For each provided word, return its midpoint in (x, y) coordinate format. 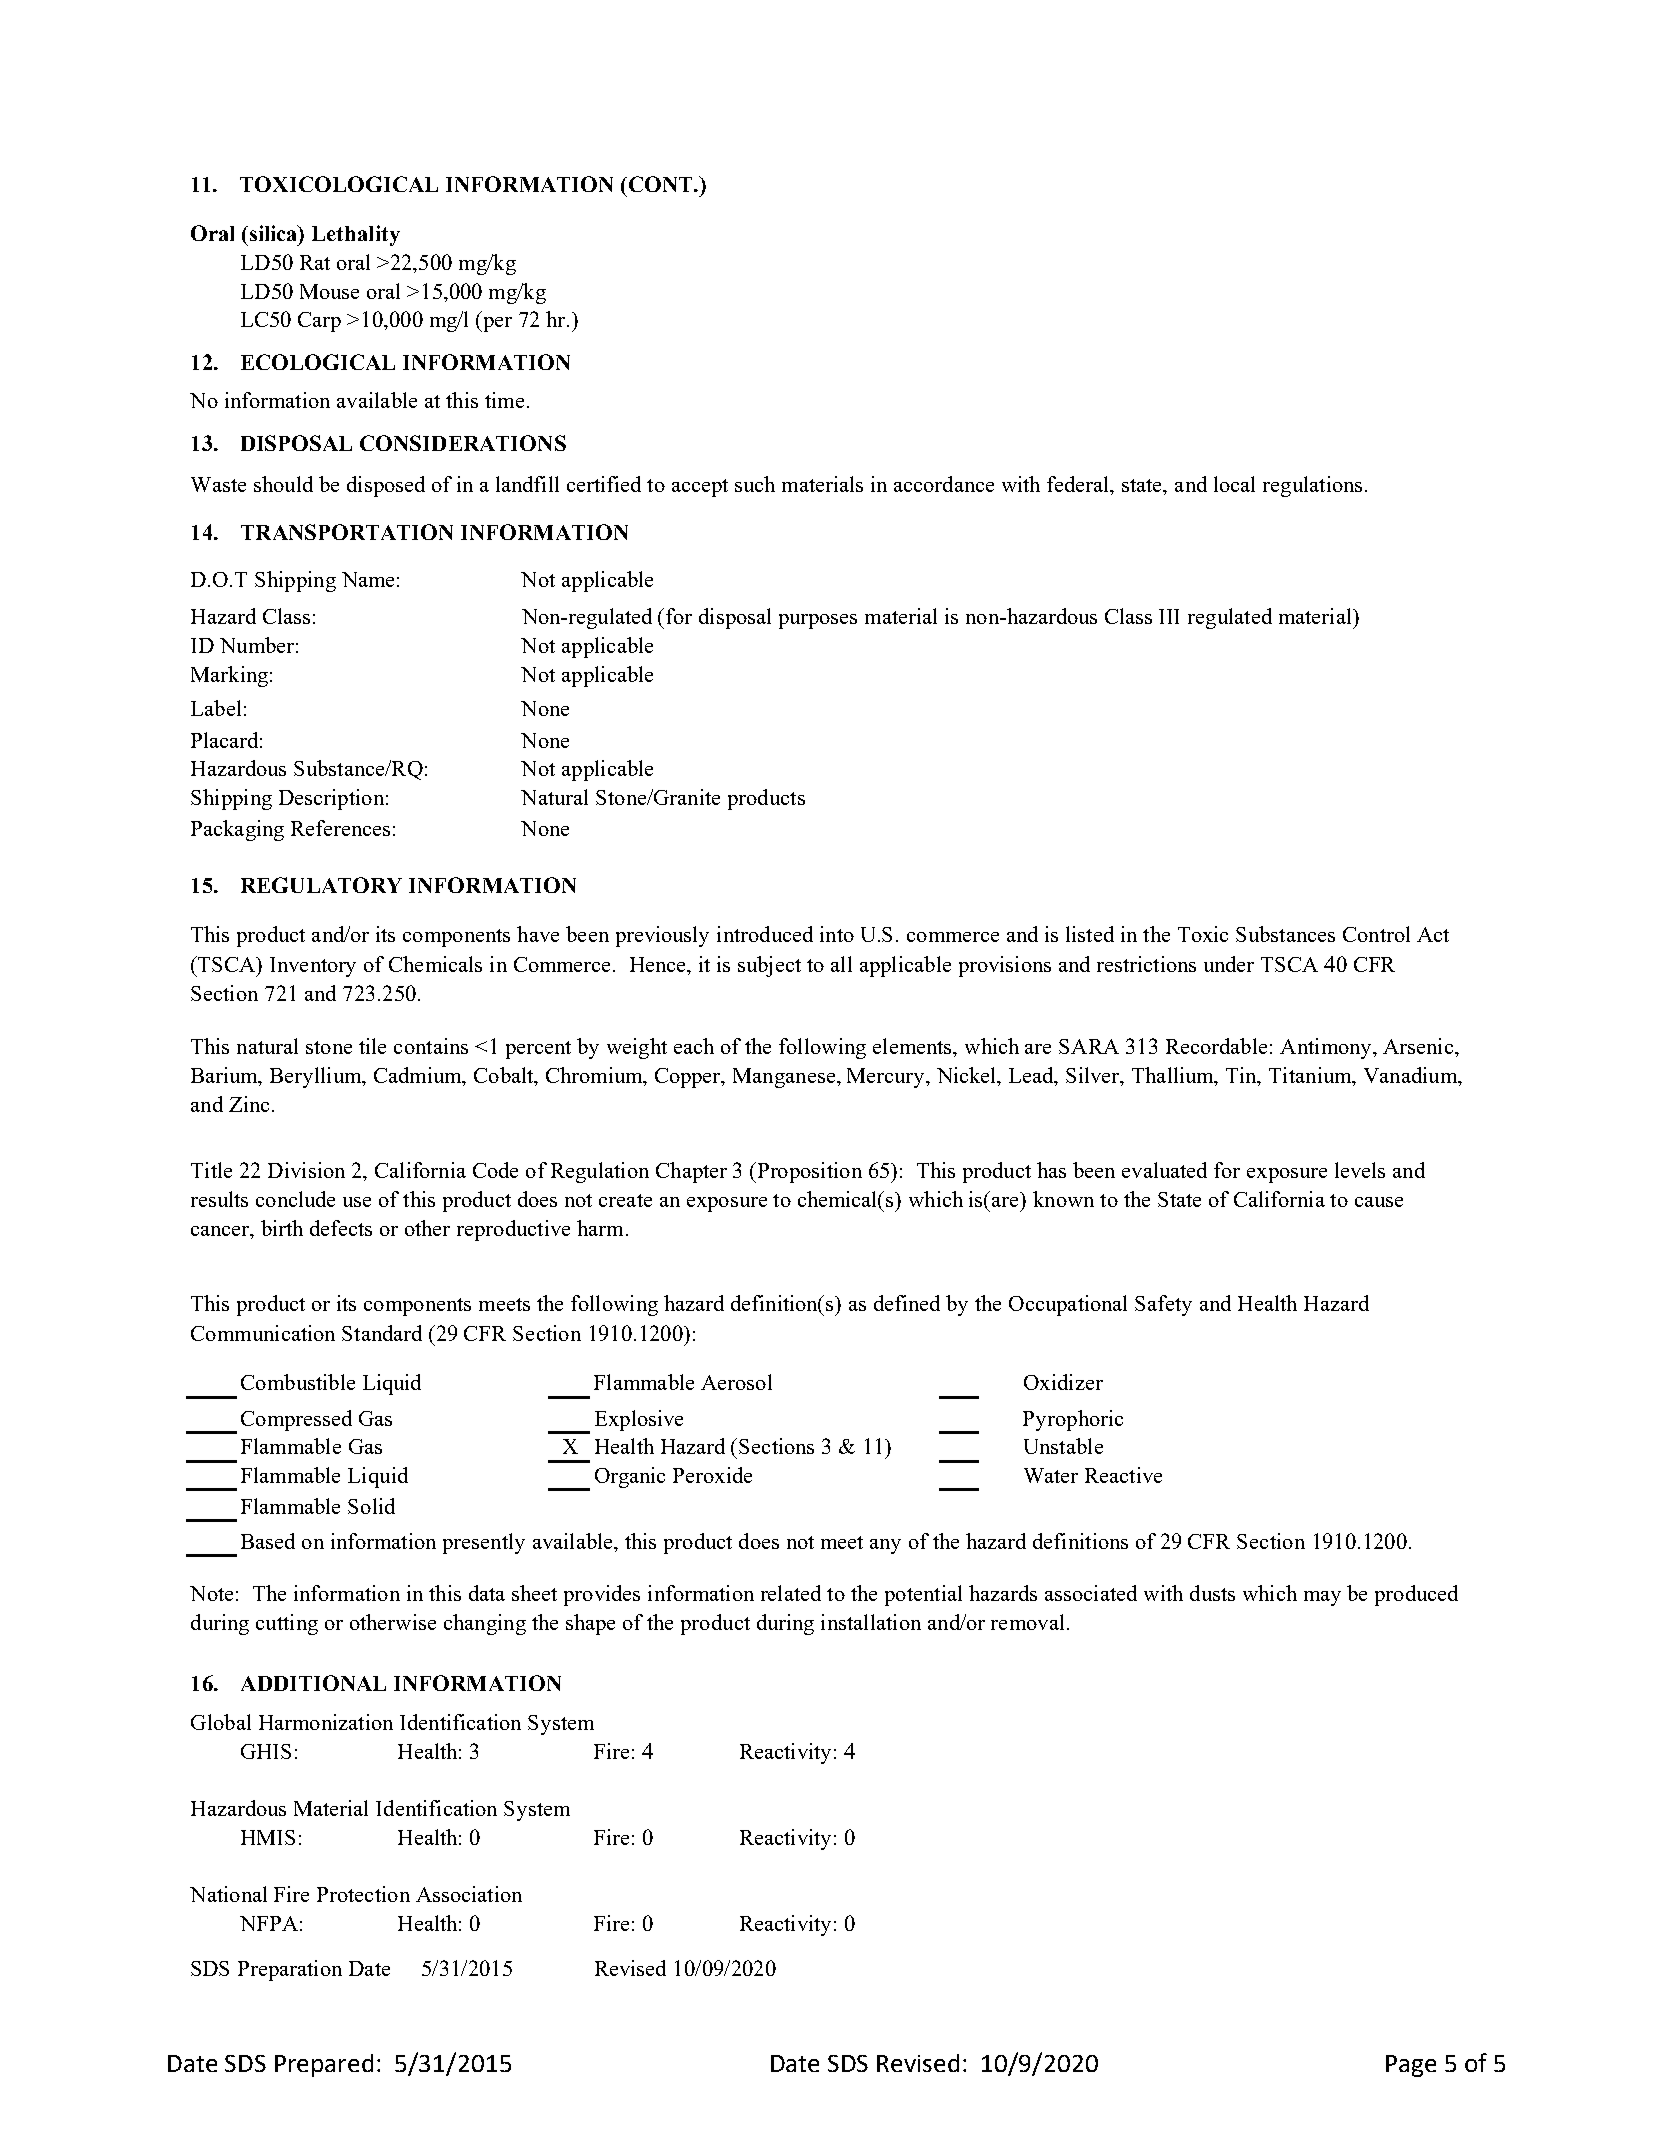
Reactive (1123, 1475)
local (1234, 484)
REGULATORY (321, 885)
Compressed (296, 1420)
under (1229, 964)
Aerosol (736, 1382)
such (755, 484)
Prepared (324, 2065)
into (837, 934)
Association (469, 1894)
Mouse (329, 291)
